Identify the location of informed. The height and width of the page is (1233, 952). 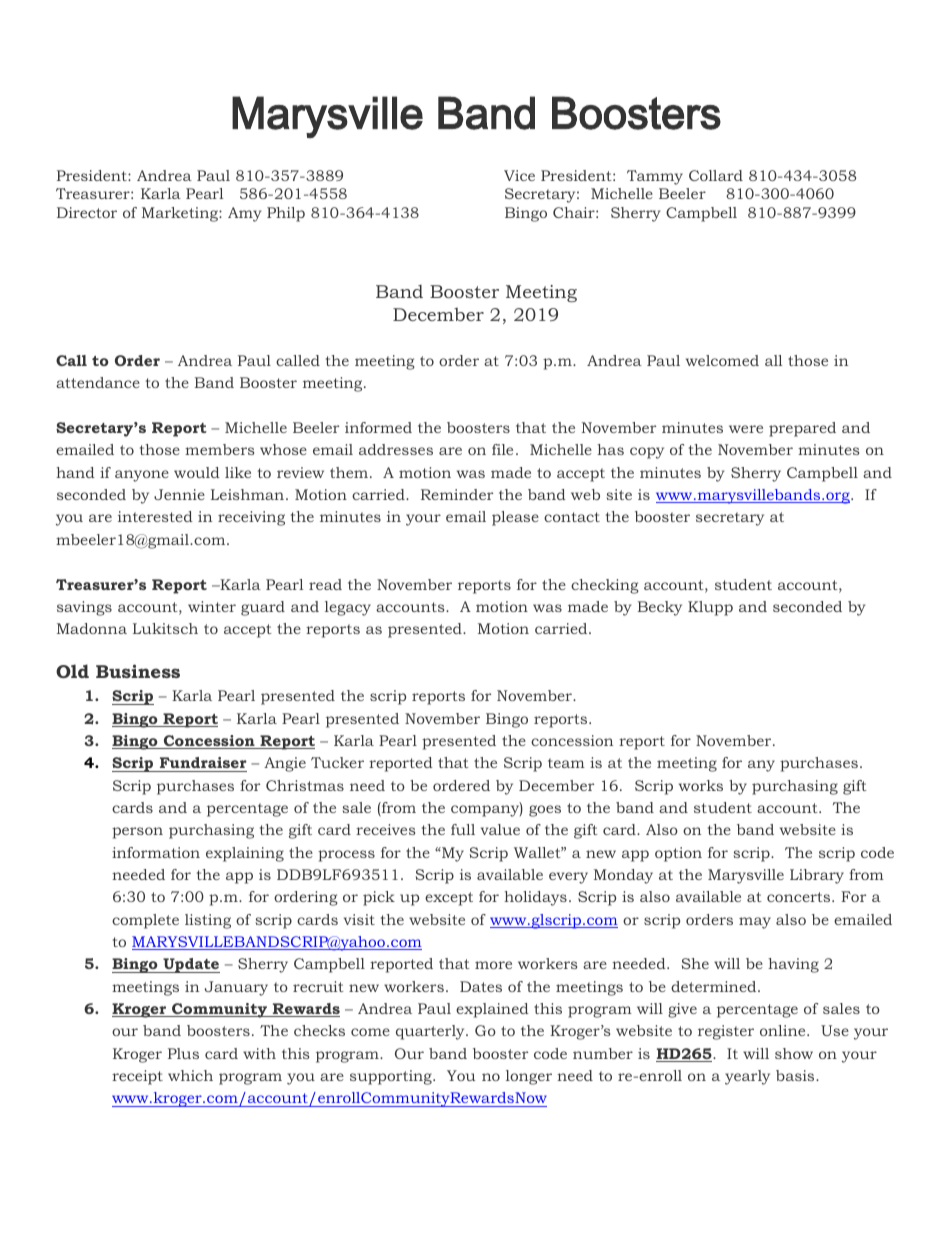
(378, 427).
